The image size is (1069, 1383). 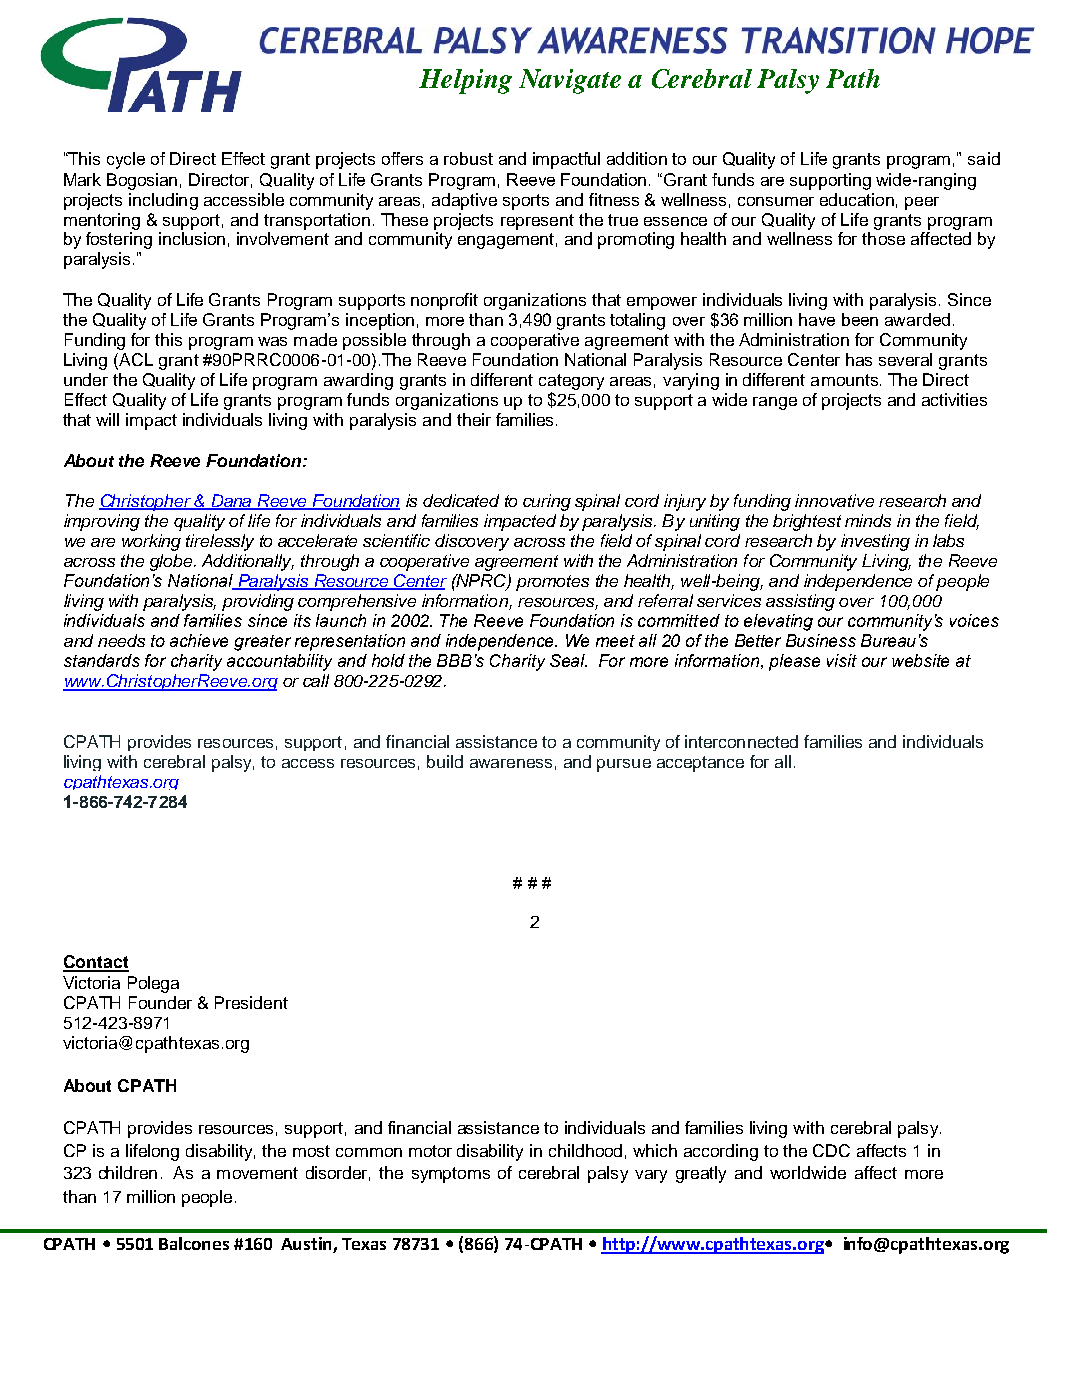 I want to click on CDC, so click(x=831, y=1150).
